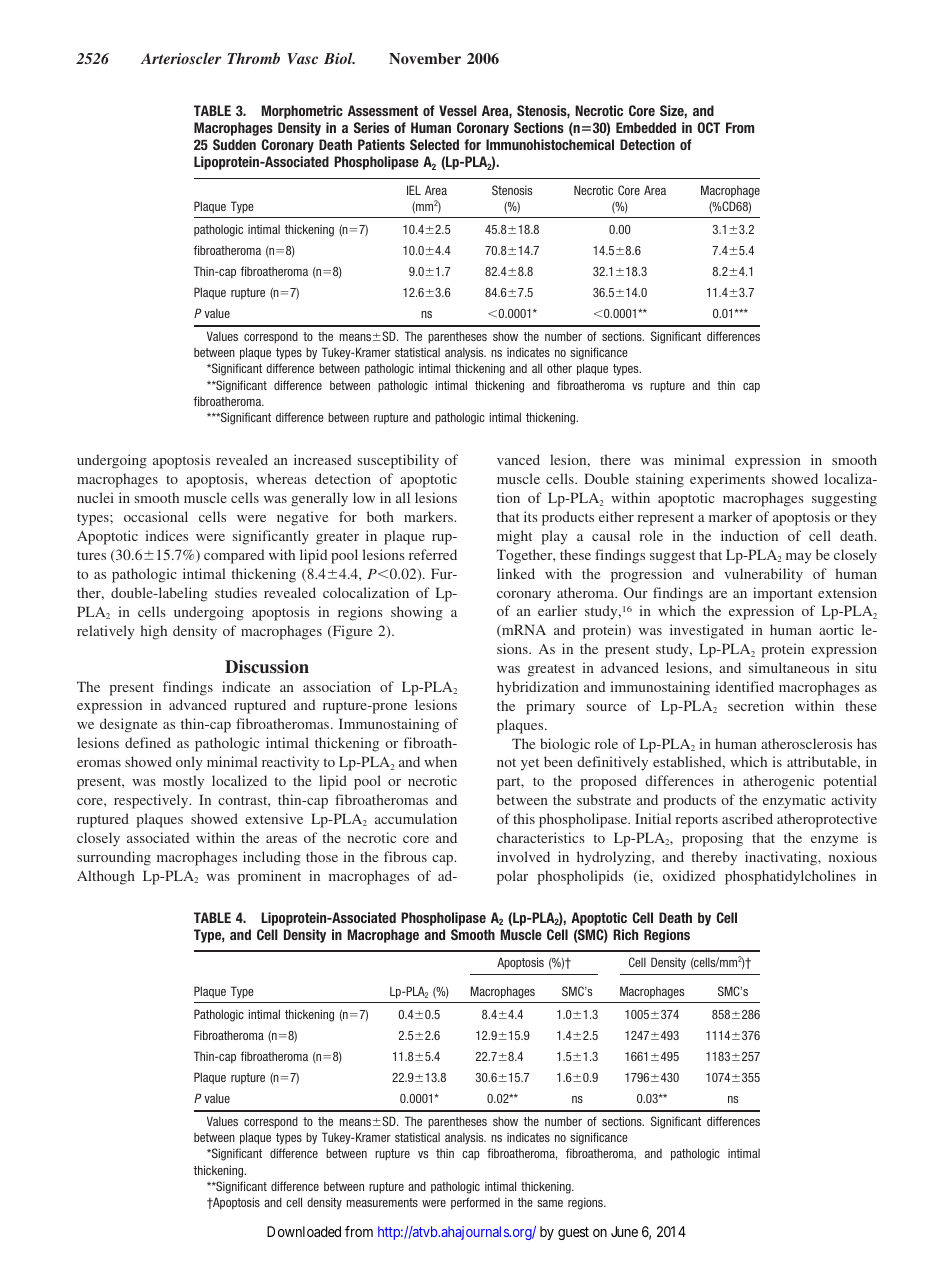  I want to click on OCT, so click(708, 127).
